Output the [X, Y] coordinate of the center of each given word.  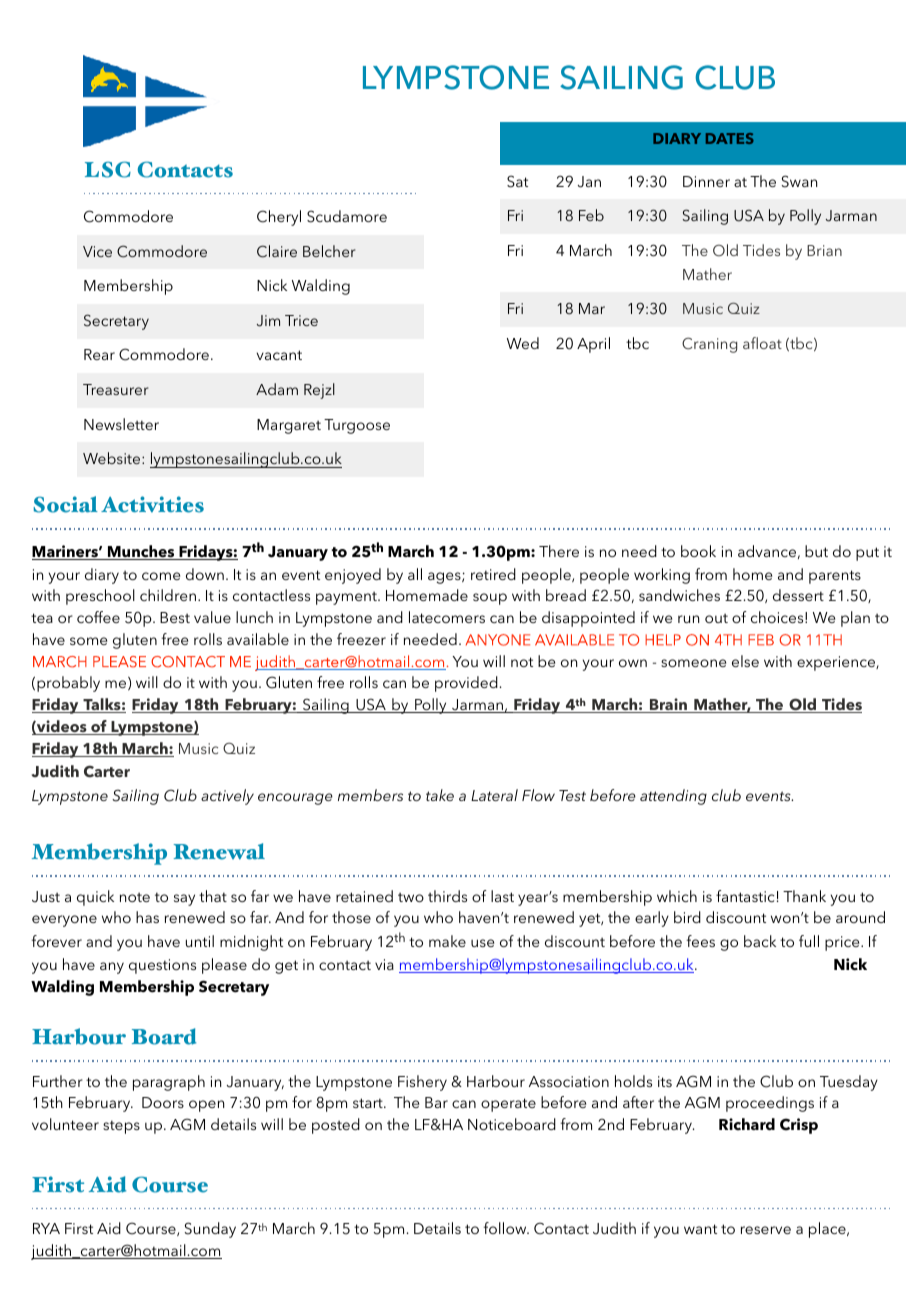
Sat [517, 181]
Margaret [289, 426]
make [447, 941]
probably [68, 684]
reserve [766, 1230]
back [760, 941]
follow [506, 1228]
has [147, 917]
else [745, 661]
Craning [709, 345]
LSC [108, 169]
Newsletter [121, 424]
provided [466, 684]
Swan [799, 181]
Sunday [210, 1230]
